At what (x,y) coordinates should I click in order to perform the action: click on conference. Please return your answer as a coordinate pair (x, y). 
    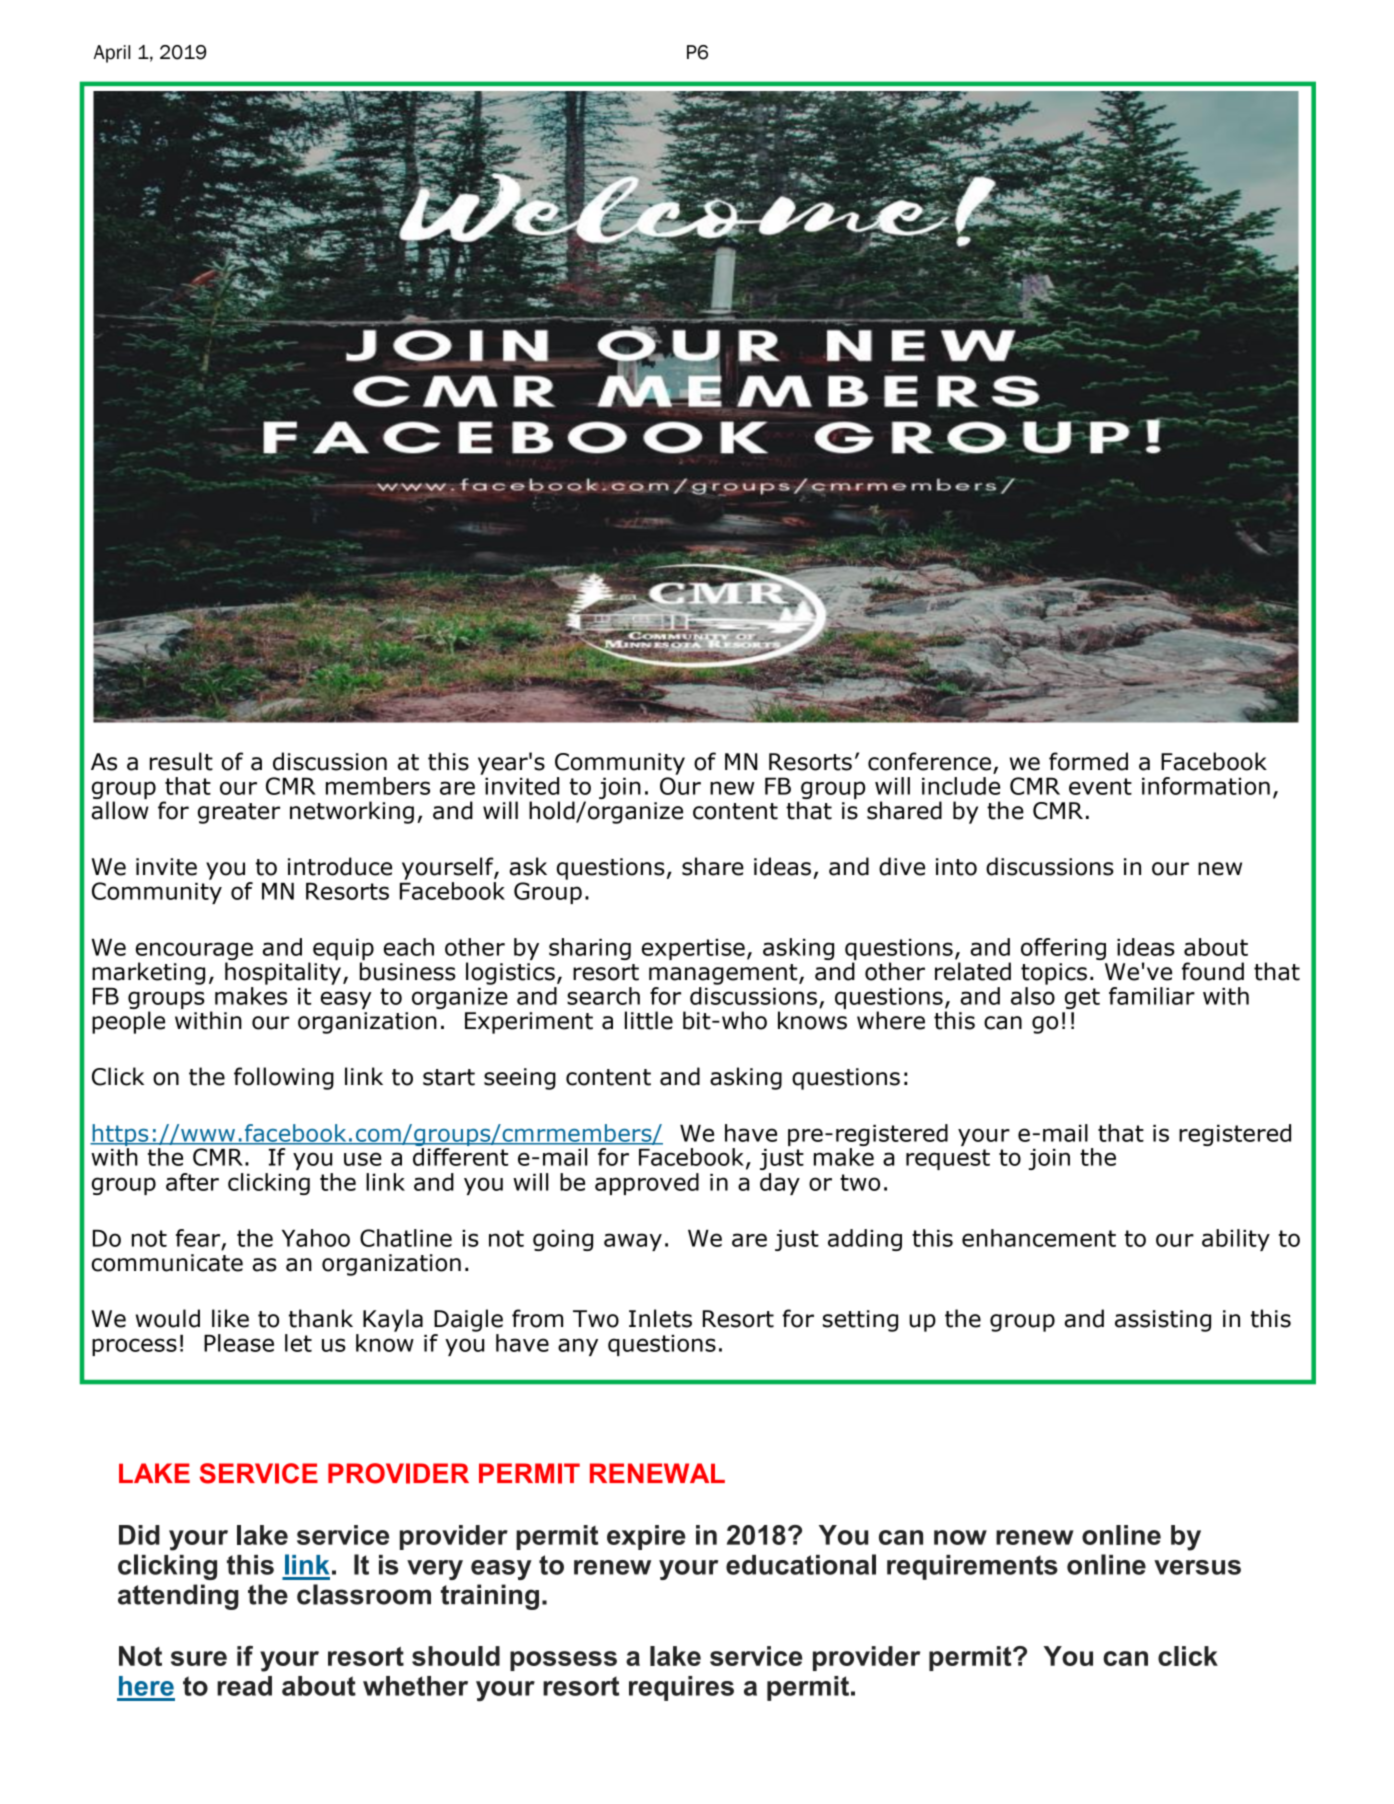
    Looking at the image, I should click on (929, 761).
